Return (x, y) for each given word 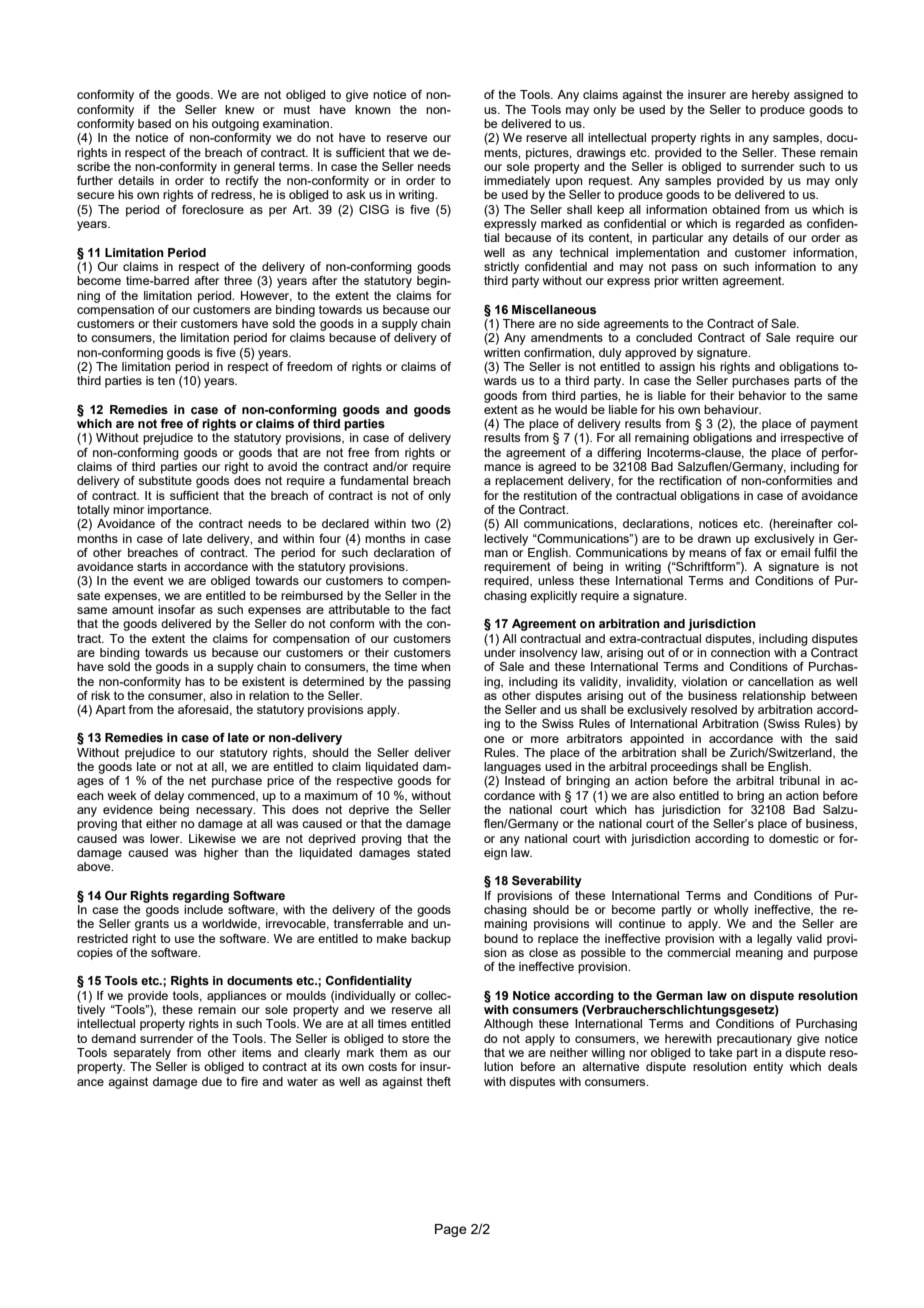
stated (433, 852)
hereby (771, 96)
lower (166, 838)
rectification (690, 480)
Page (451, 1230)
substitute (165, 480)
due (212, 1081)
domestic (794, 838)
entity (768, 1068)
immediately (517, 182)
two (421, 523)
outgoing (235, 125)
